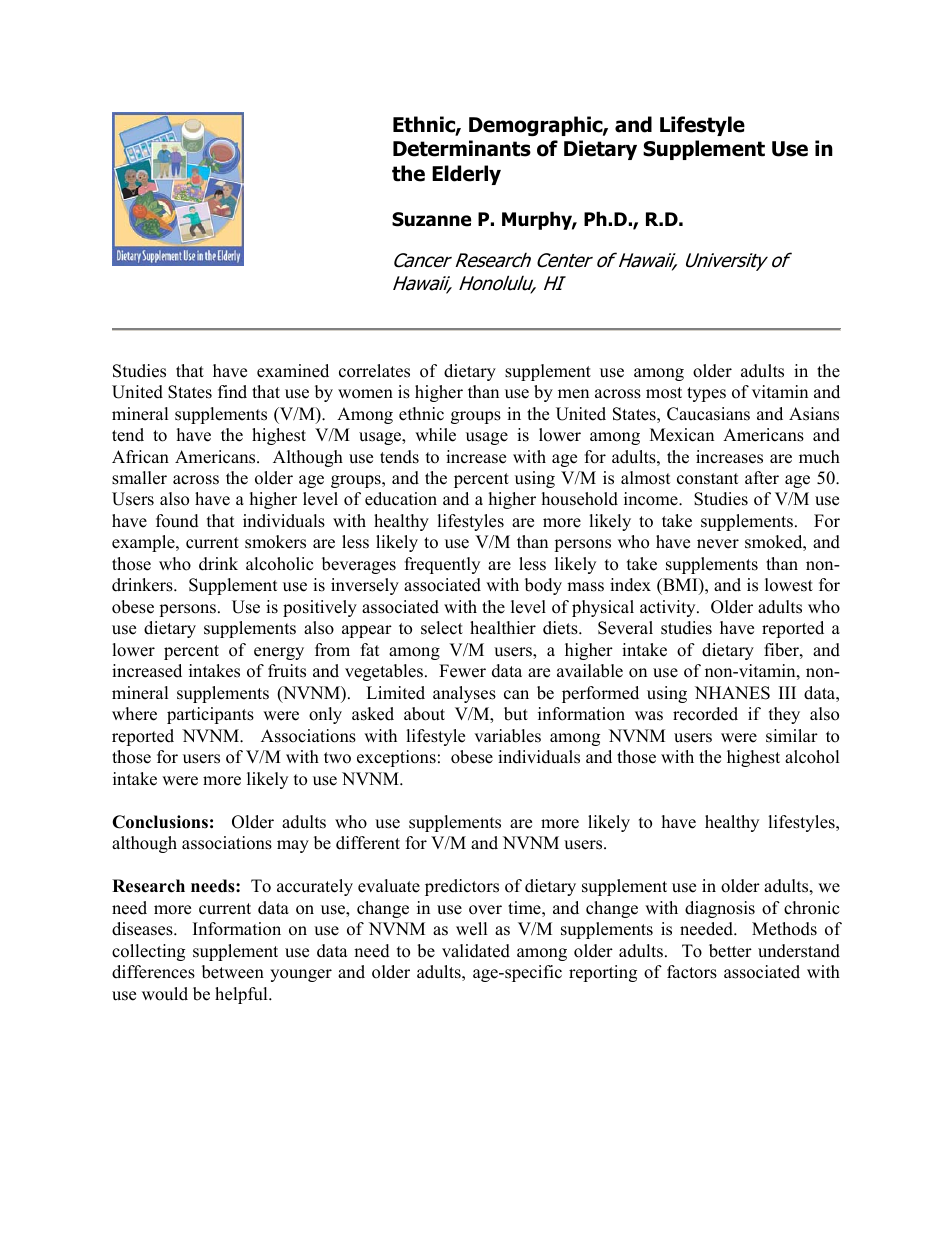 This image has width=952, height=1233. Describe the element at coordinates (466, 175) in the image. I see `Elderly` at that location.
